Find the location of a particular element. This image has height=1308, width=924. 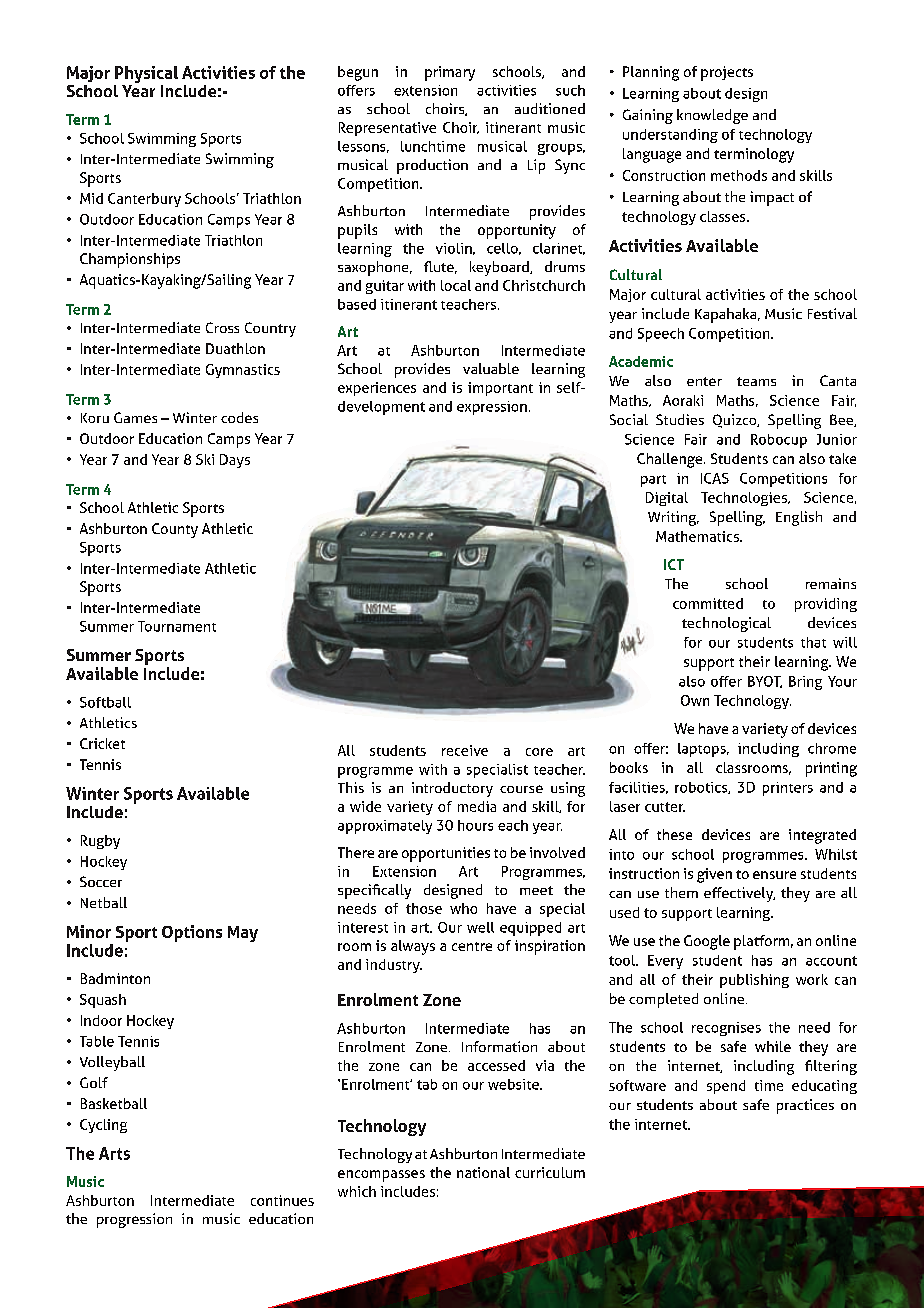

primary is located at coordinates (450, 73).
